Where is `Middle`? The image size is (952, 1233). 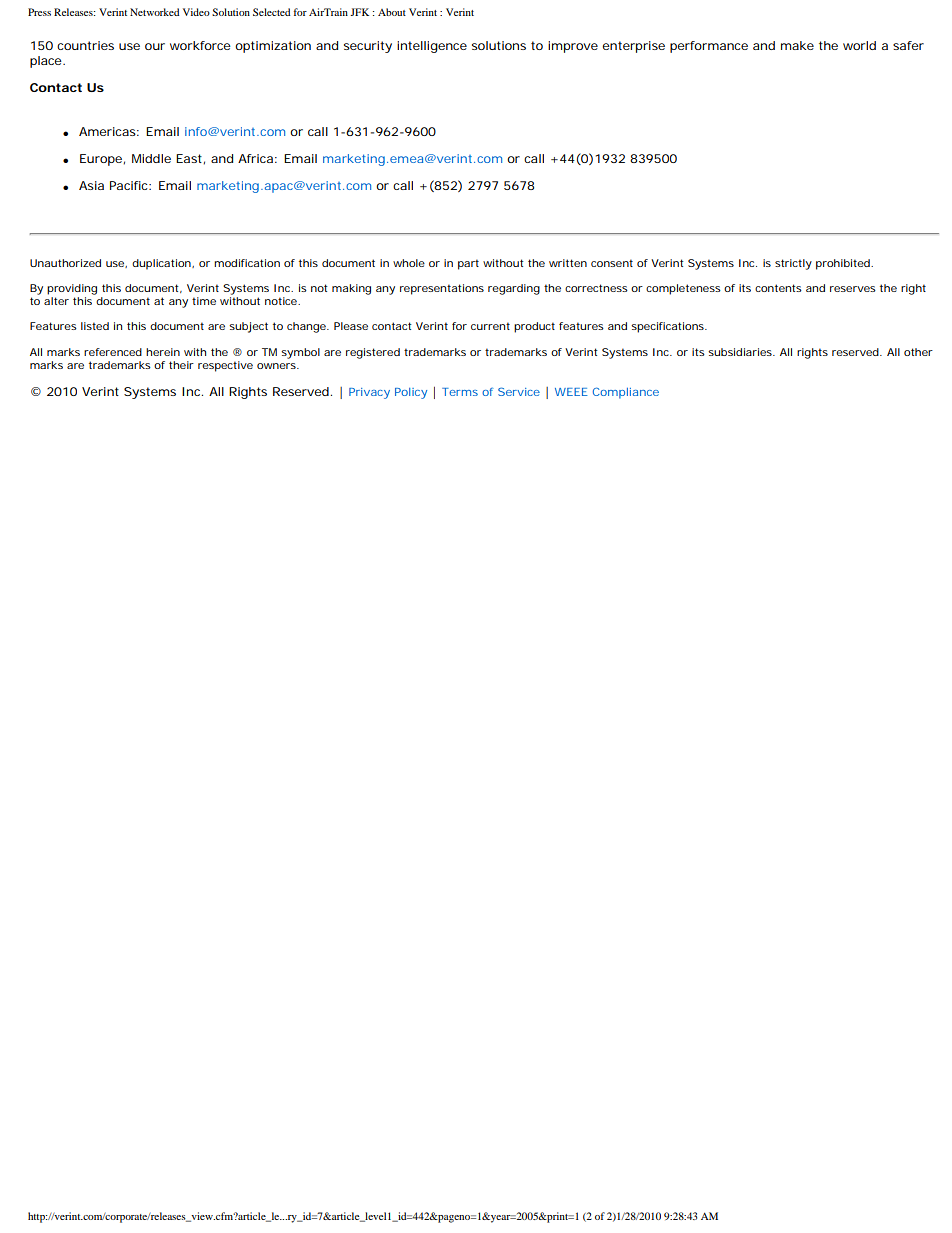 Middle is located at coordinates (151, 158).
